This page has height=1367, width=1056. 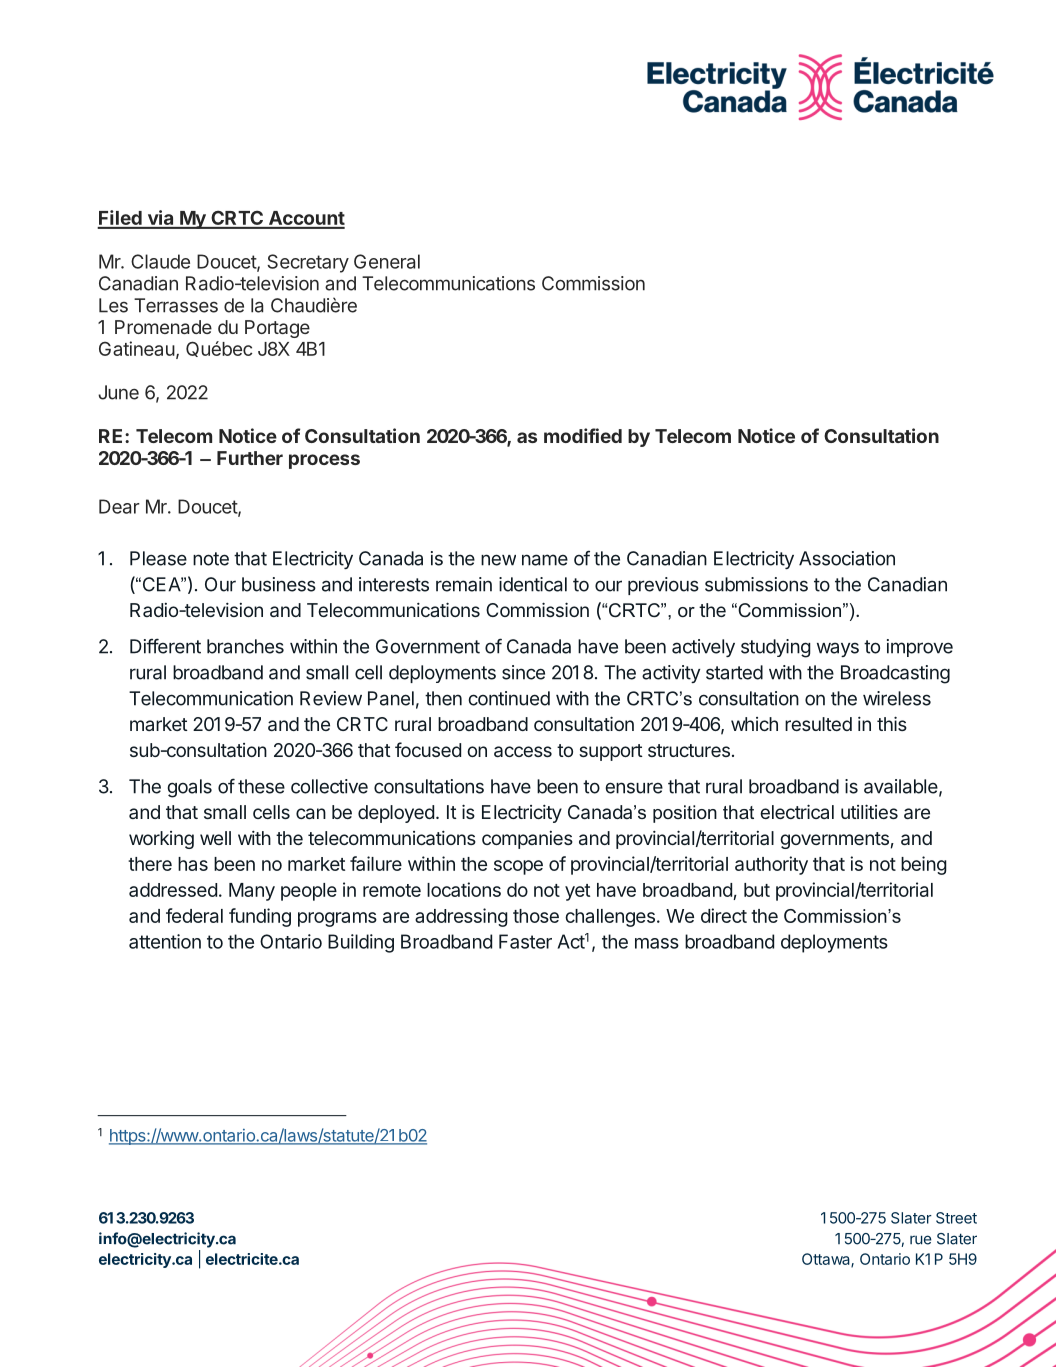 I want to click on rue, so click(x=921, y=1240).
